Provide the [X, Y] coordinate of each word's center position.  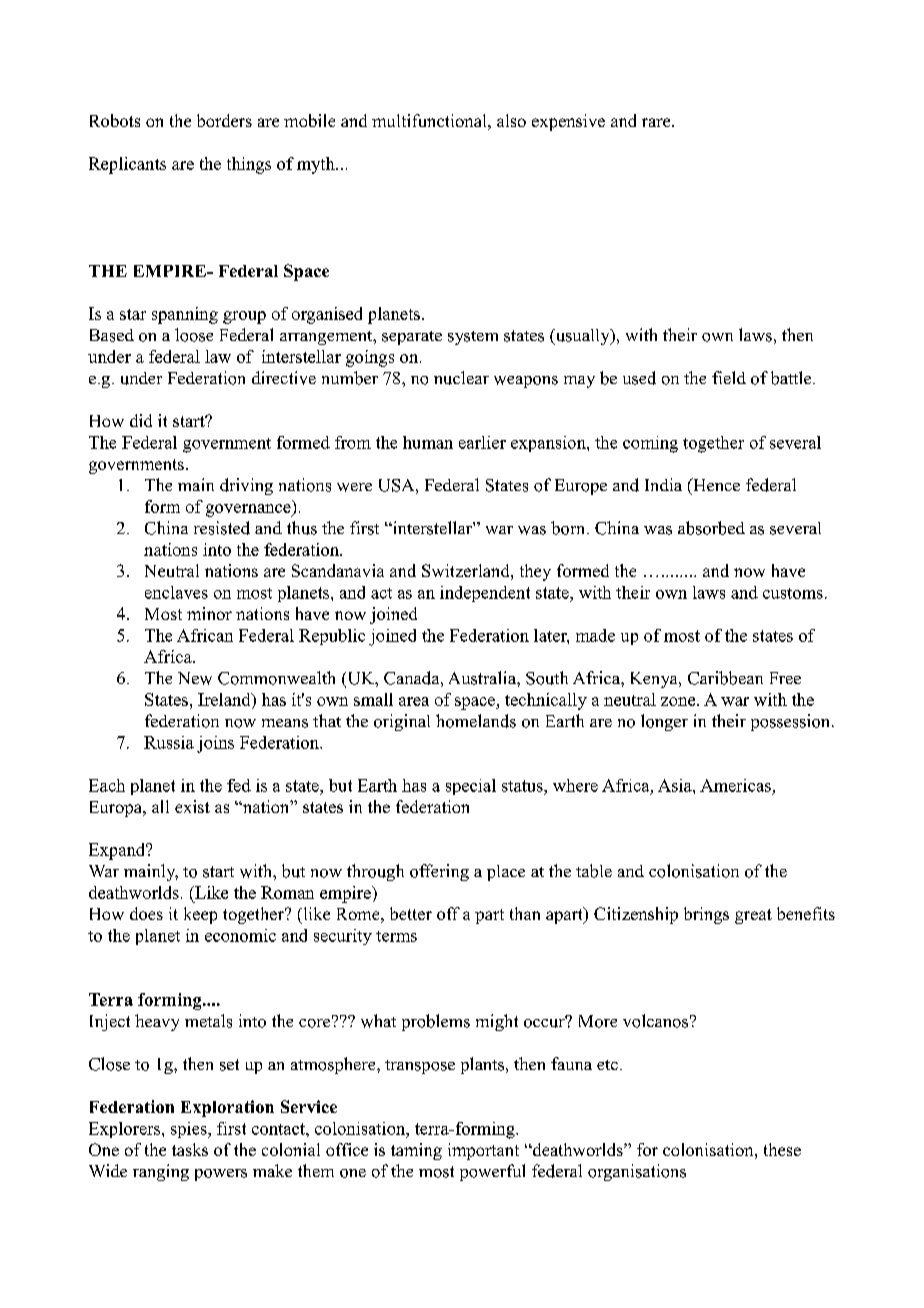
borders [224, 120]
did [141, 420]
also [511, 120]
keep [200, 915]
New [195, 678]
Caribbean [725, 678]
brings [706, 915]
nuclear [461, 378]
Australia [483, 678]
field [729, 377]
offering [439, 872]
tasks [190, 1149]
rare [657, 122]
